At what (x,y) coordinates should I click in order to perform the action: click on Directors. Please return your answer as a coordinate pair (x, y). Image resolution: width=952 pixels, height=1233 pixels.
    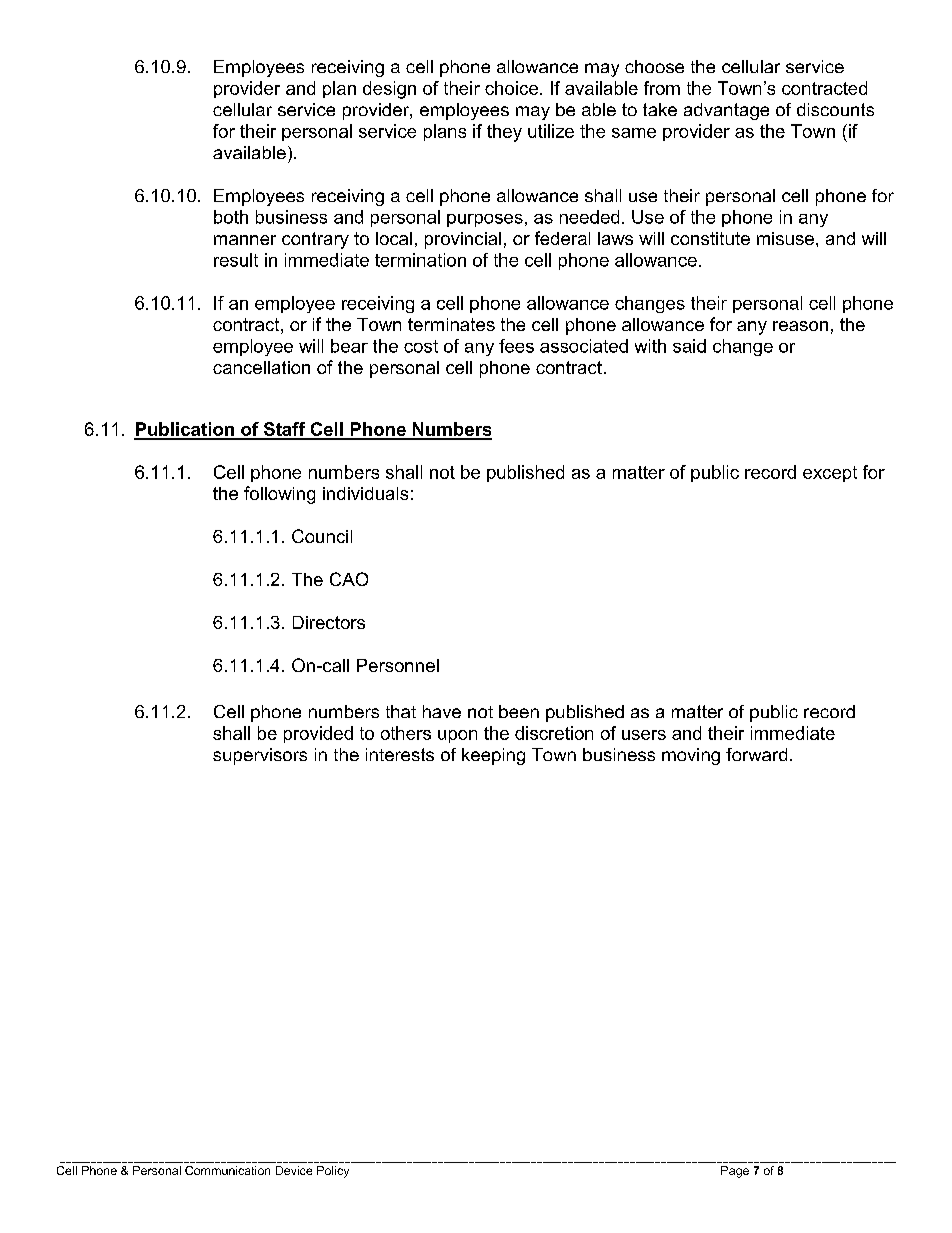
    Looking at the image, I should click on (329, 622).
